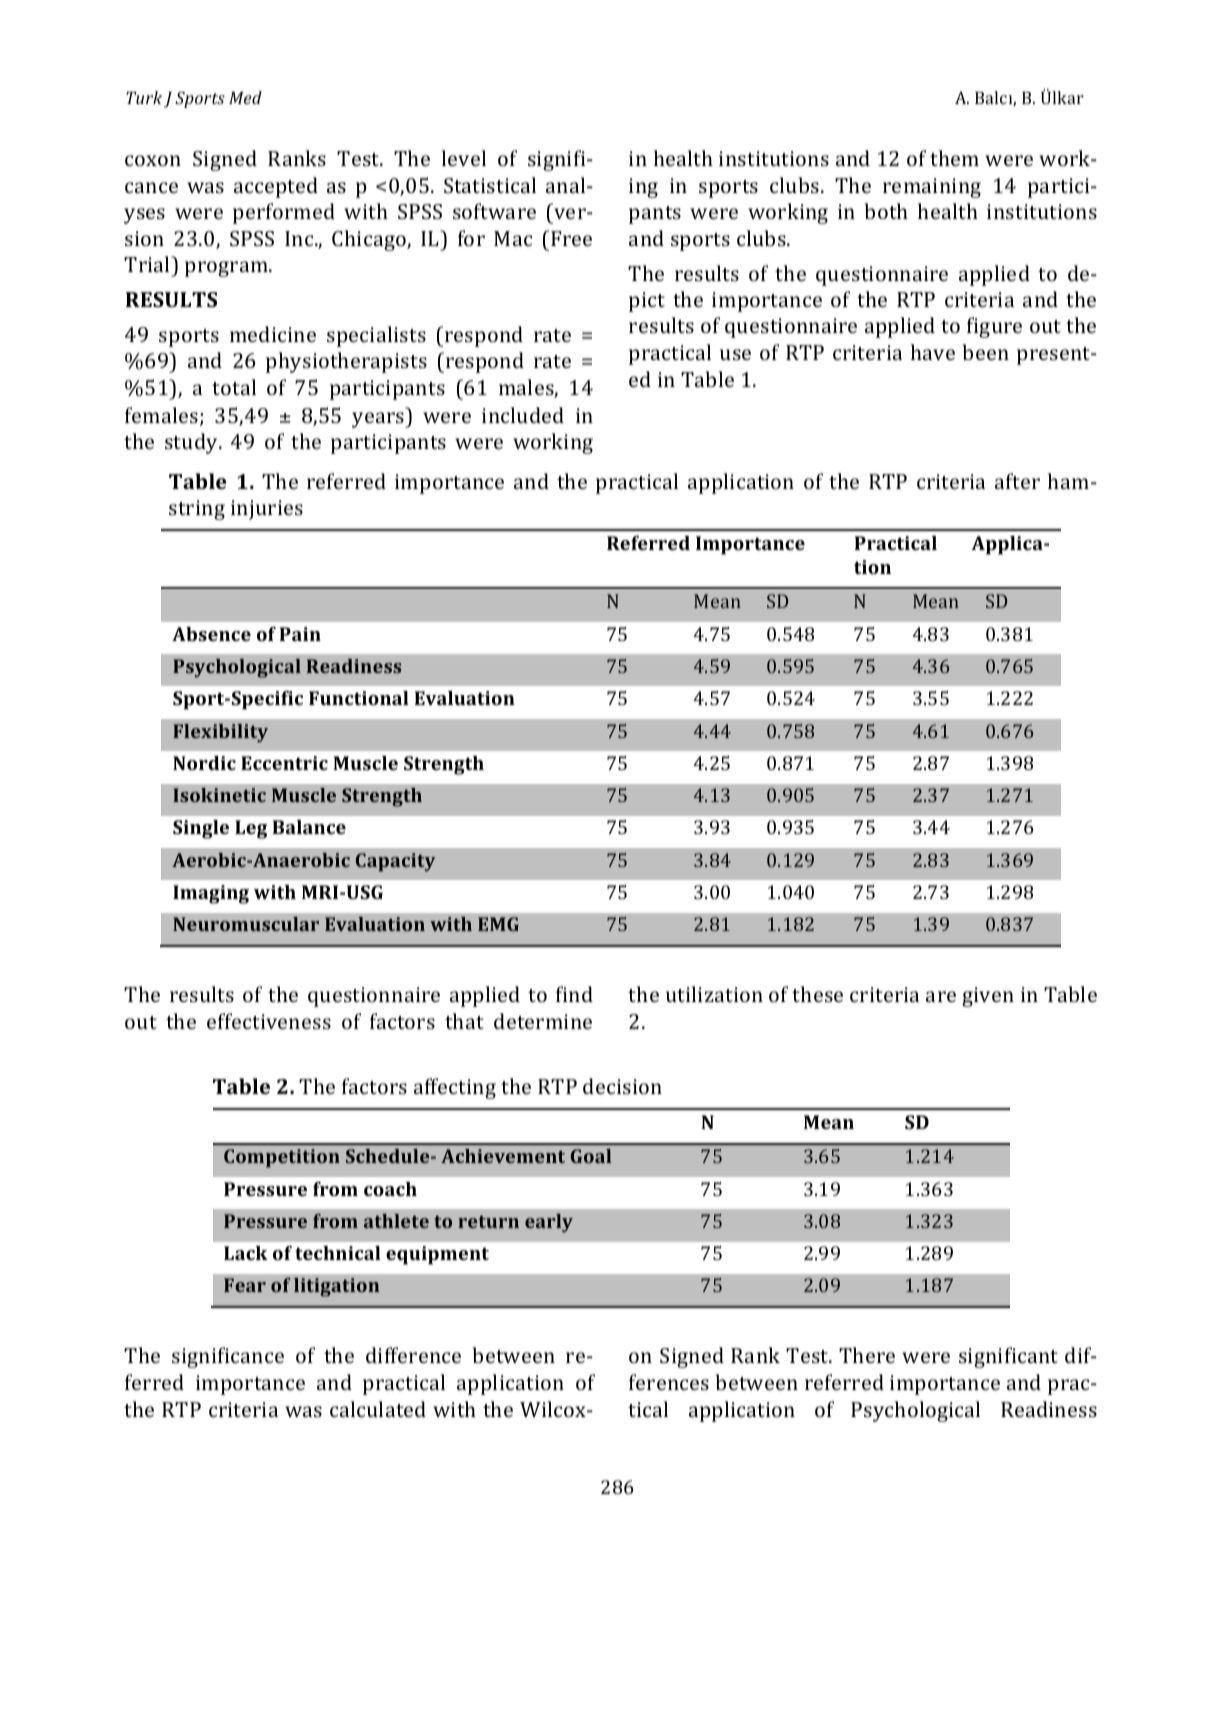  I want to click on have, so click(933, 352).
